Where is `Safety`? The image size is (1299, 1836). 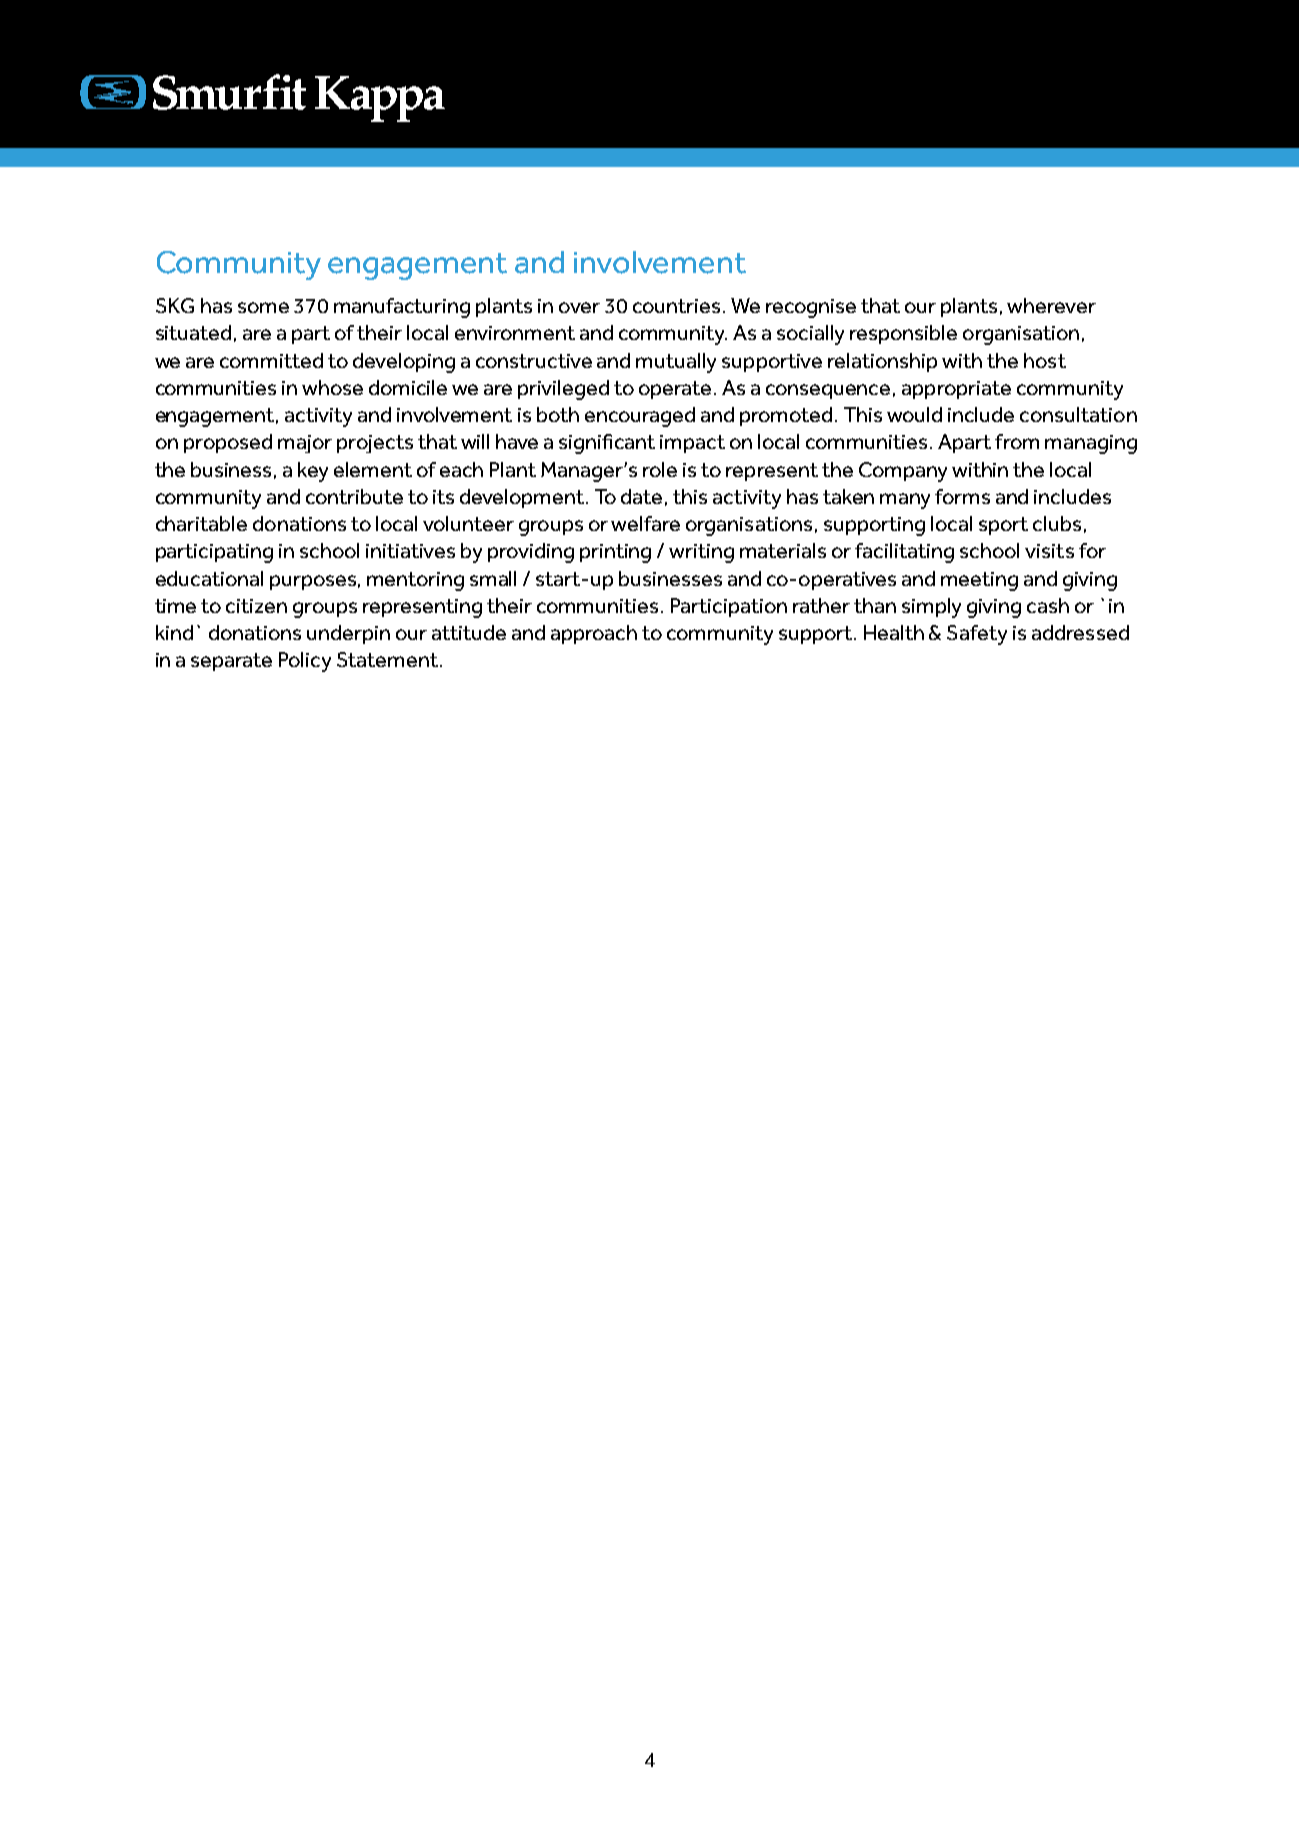
Safety is located at coordinates (977, 635).
